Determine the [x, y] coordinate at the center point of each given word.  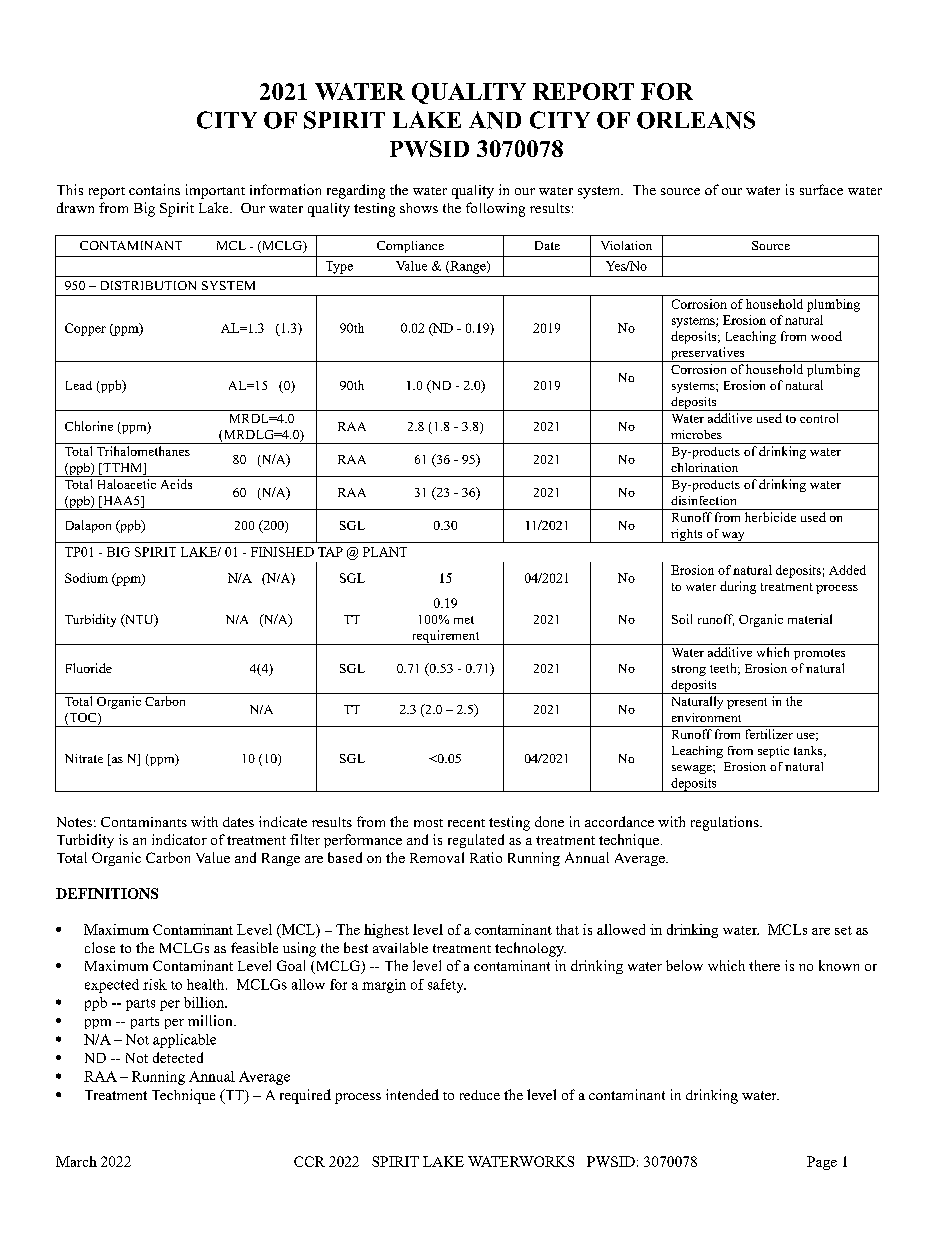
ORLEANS [696, 120]
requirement [445, 637]
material [810, 619]
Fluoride [89, 668]
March [76, 1161]
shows [419, 208]
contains [154, 189]
